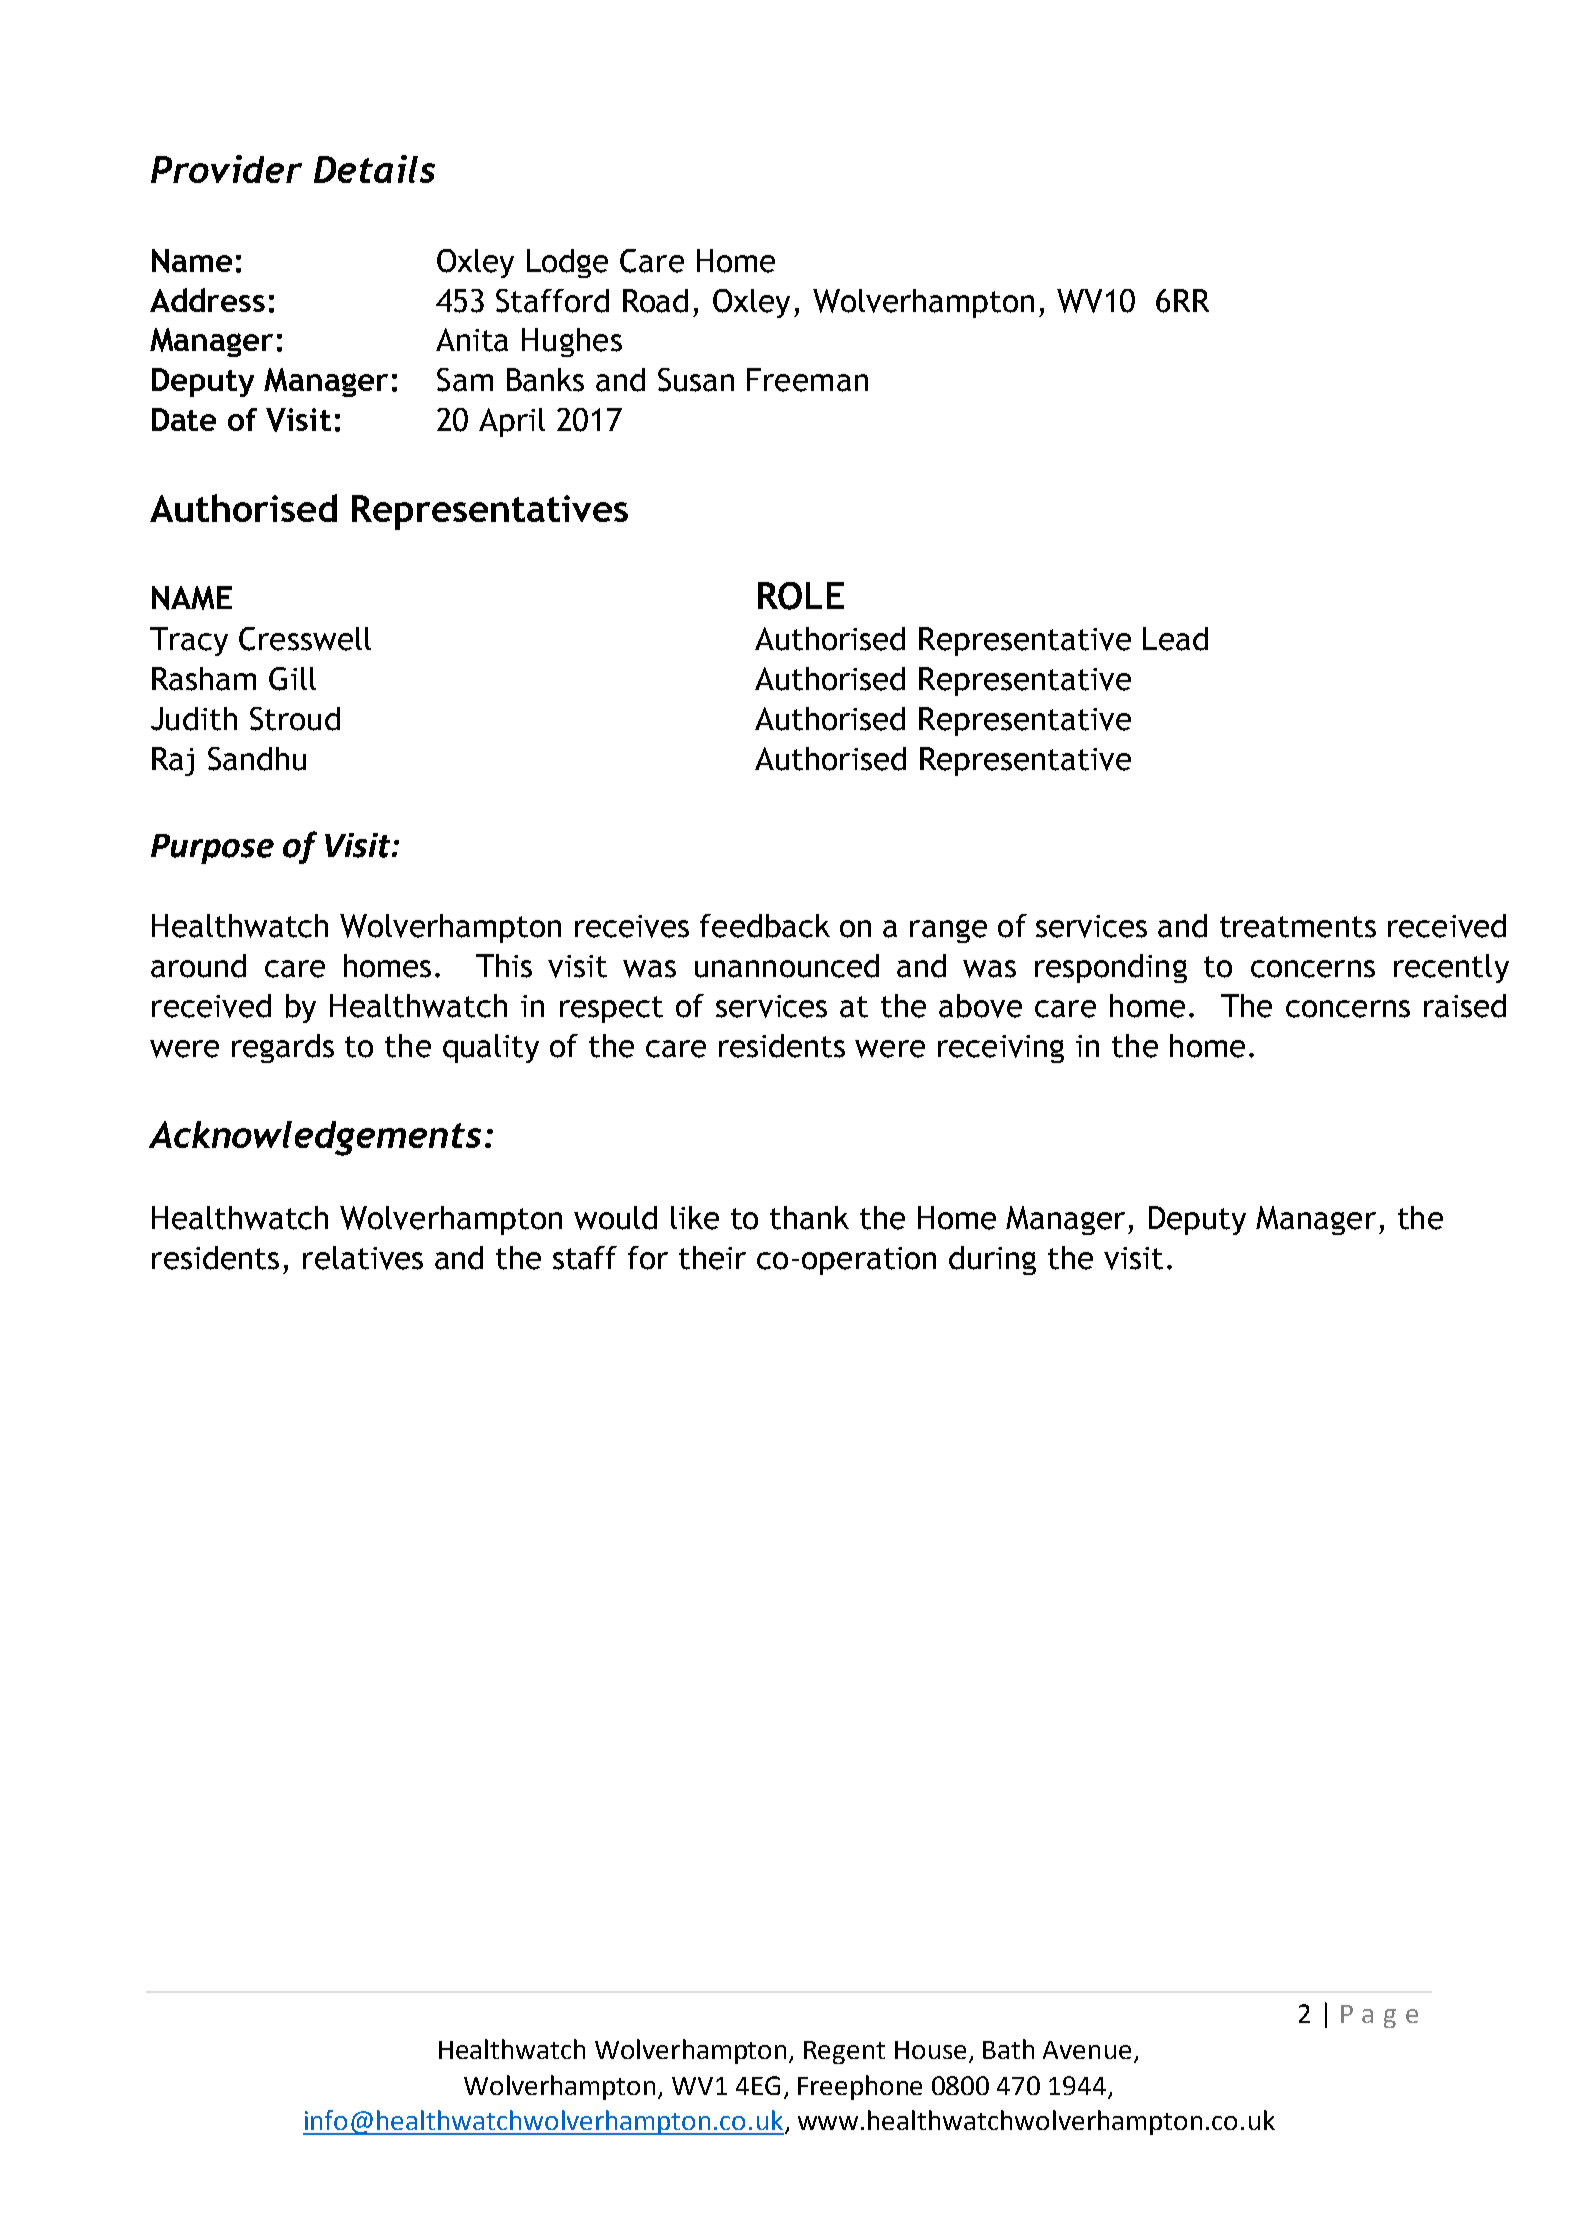 The image size is (1578, 2232). What do you see at coordinates (374, 169) in the screenshot?
I see `Details` at bounding box center [374, 169].
